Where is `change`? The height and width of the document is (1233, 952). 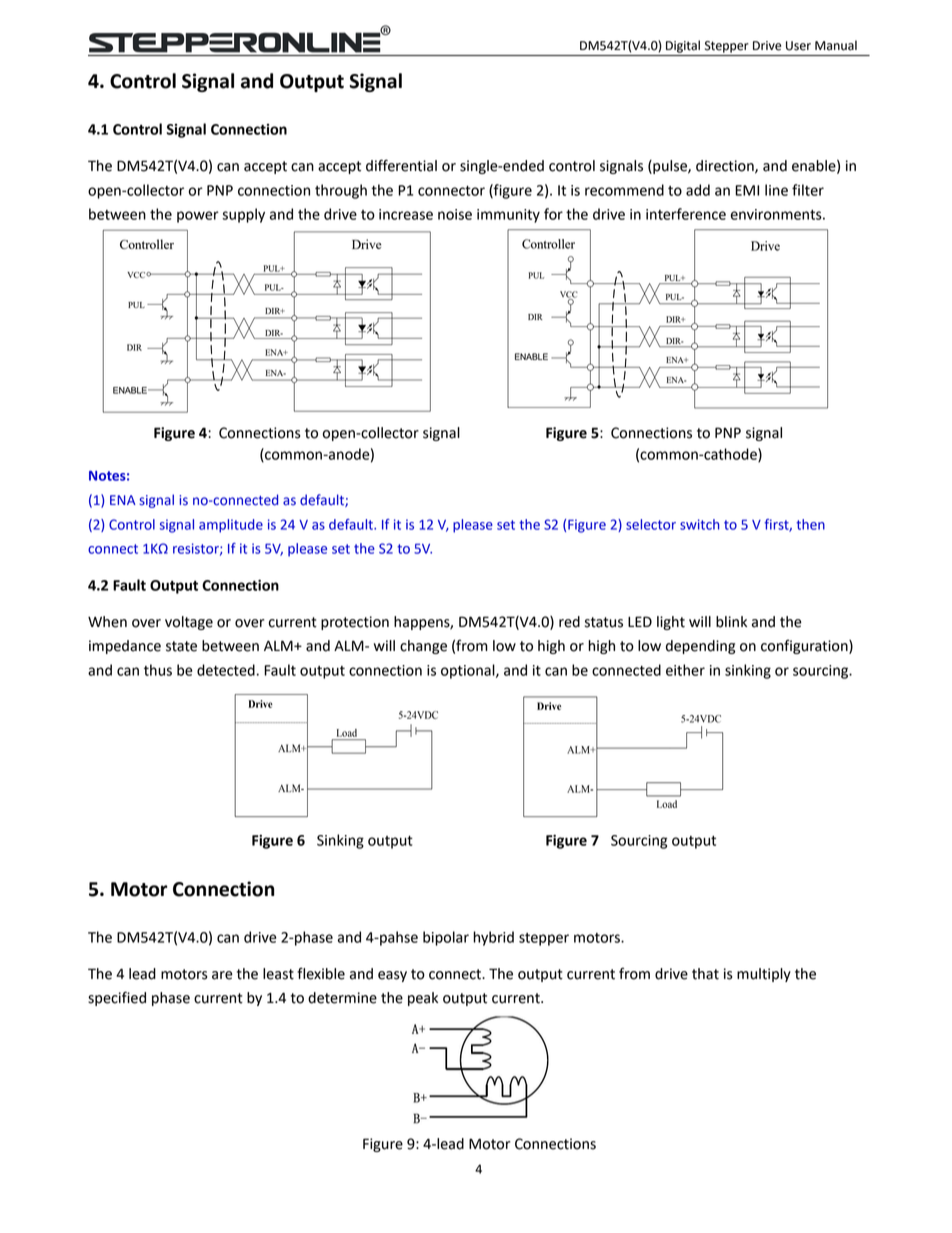 change is located at coordinates (423, 647).
